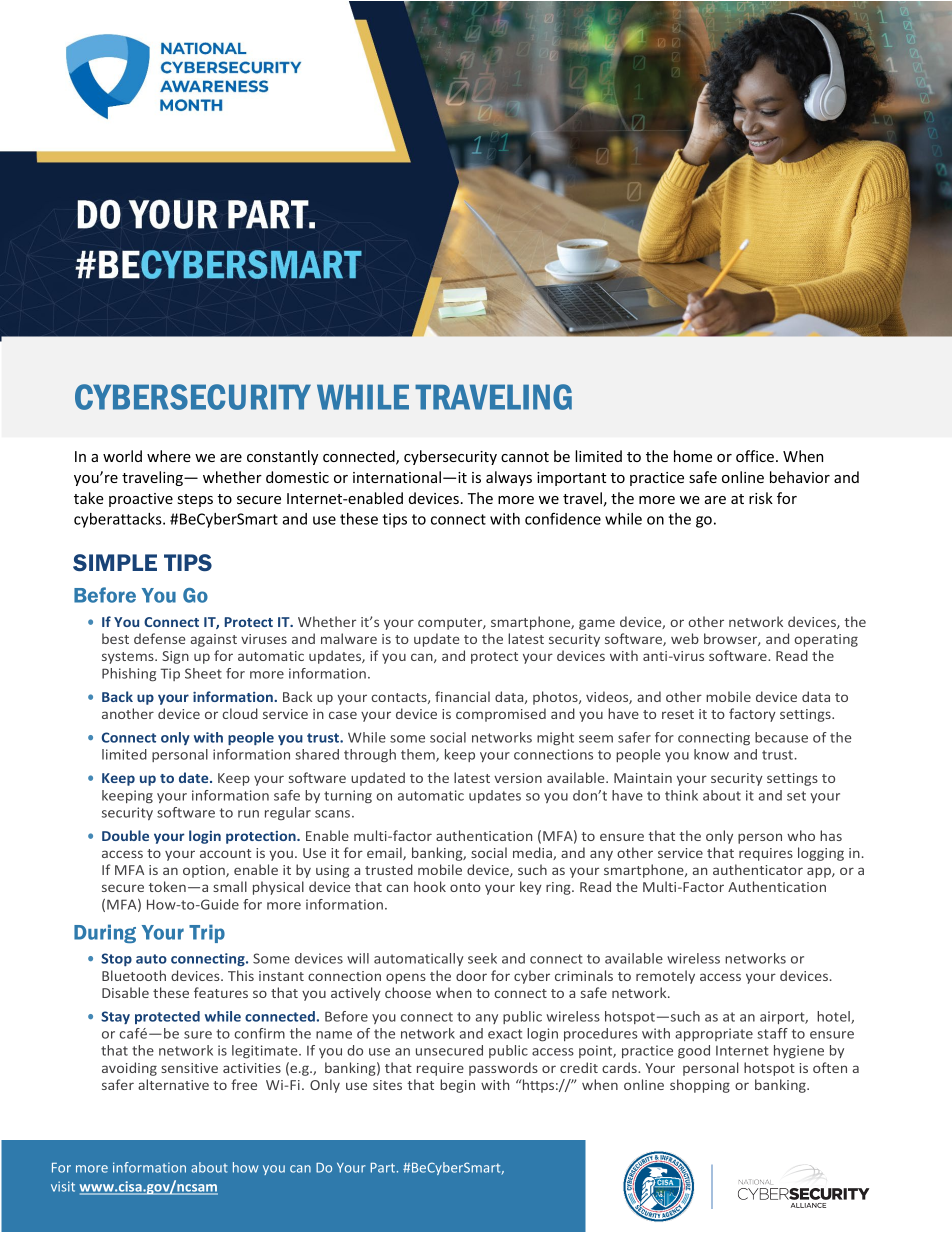 This page has height=1233, width=952. What do you see at coordinates (169, 456) in the page?
I see `where` at bounding box center [169, 456].
